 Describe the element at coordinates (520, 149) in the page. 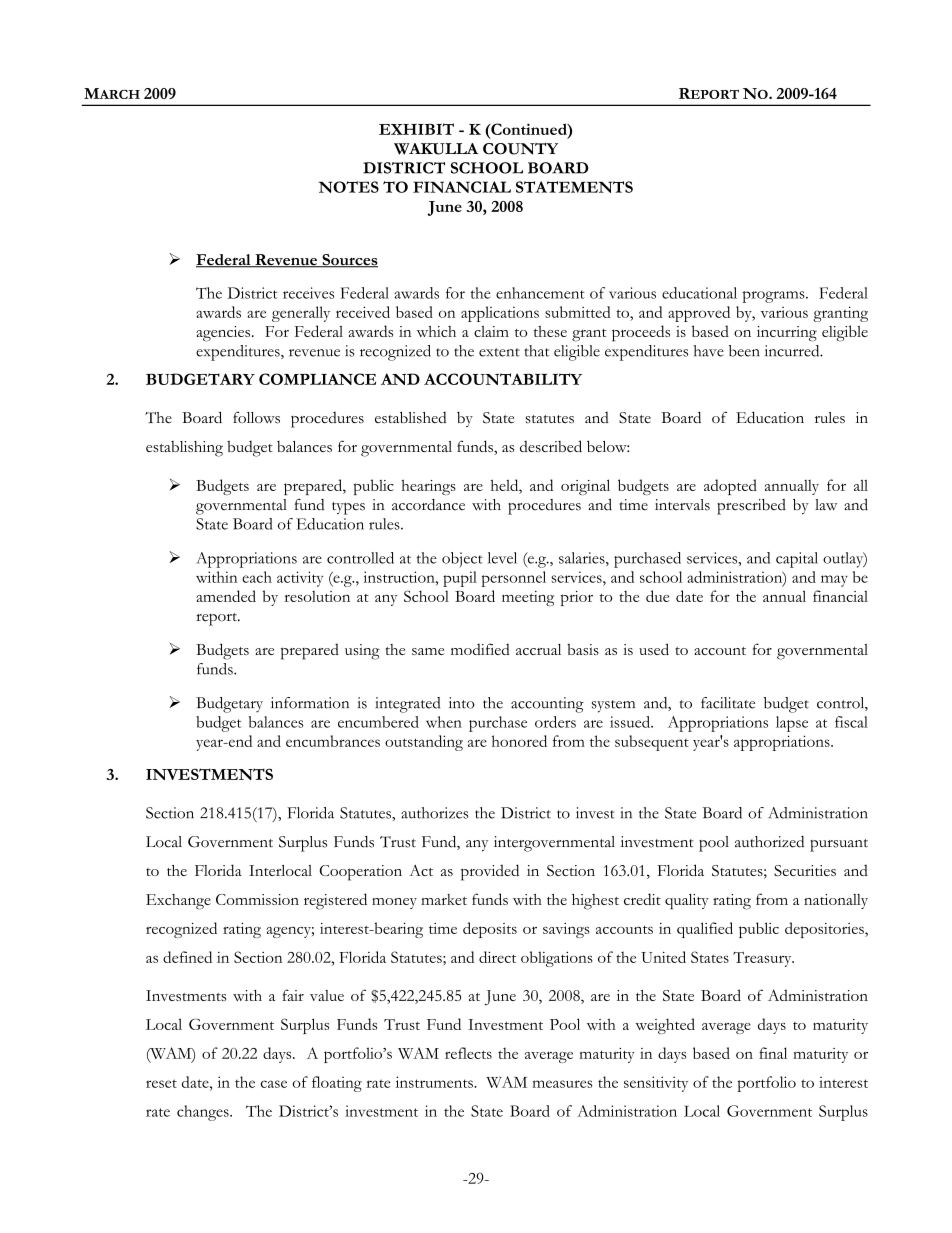

I see `COUNTY` at that location.
